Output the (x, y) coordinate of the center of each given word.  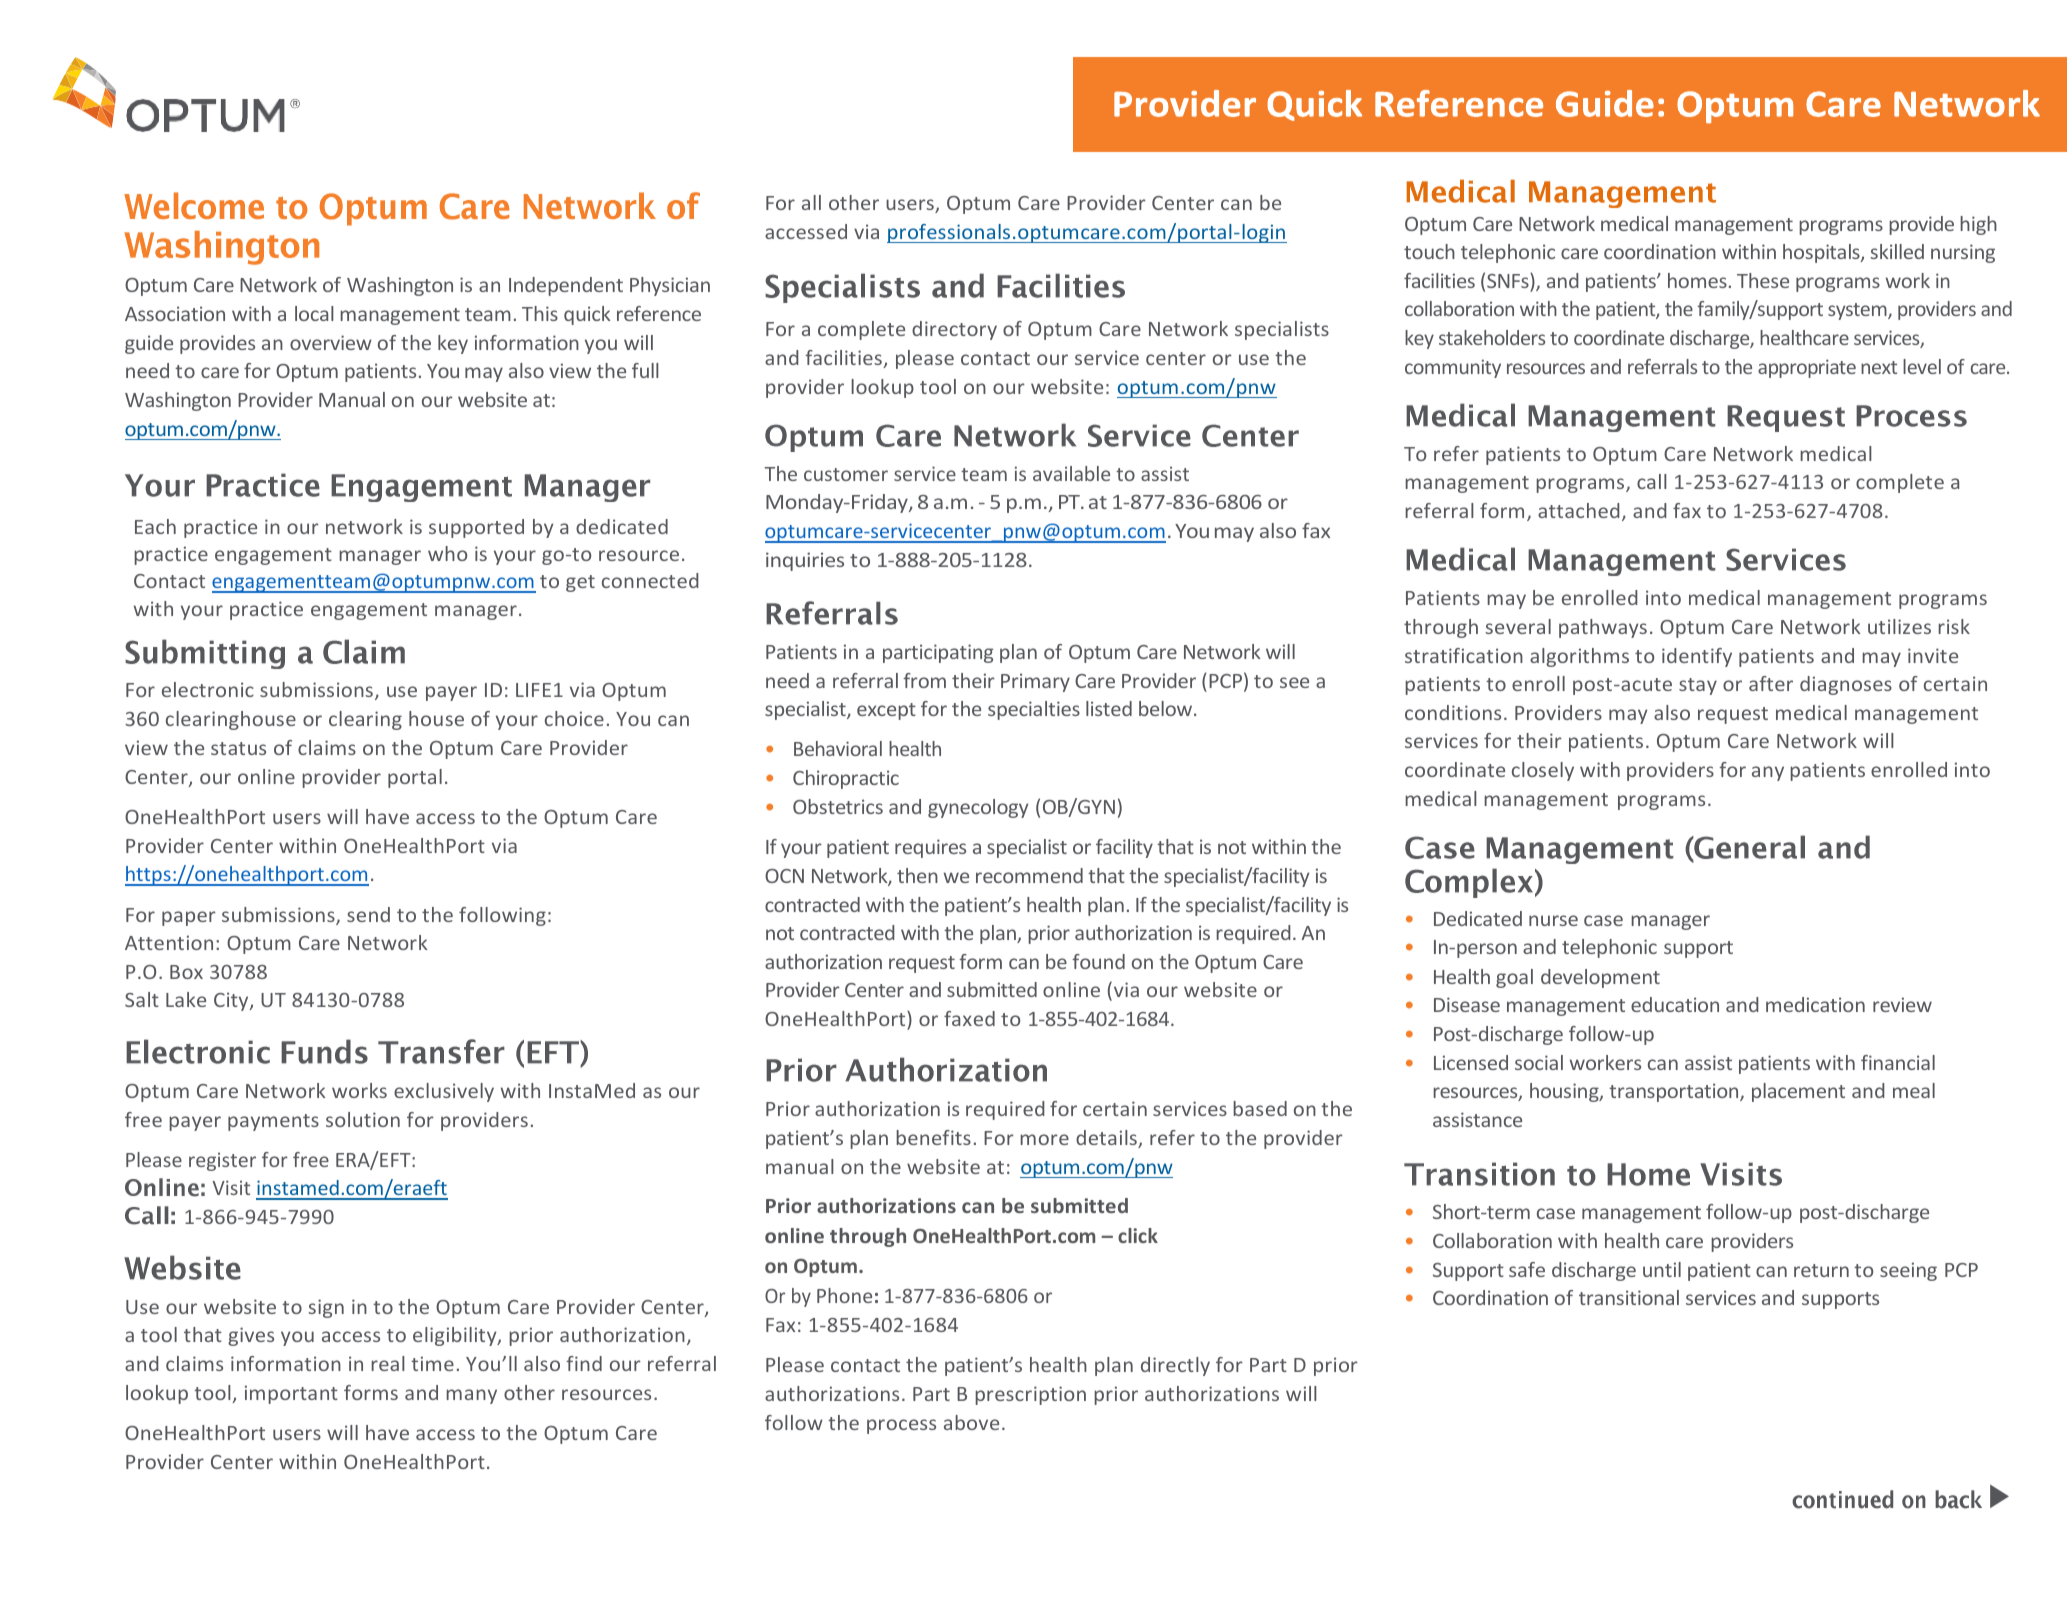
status (238, 748)
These (1763, 280)
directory (954, 330)
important (291, 1394)
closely (1543, 771)
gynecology (978, 808)
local (314, 313)
